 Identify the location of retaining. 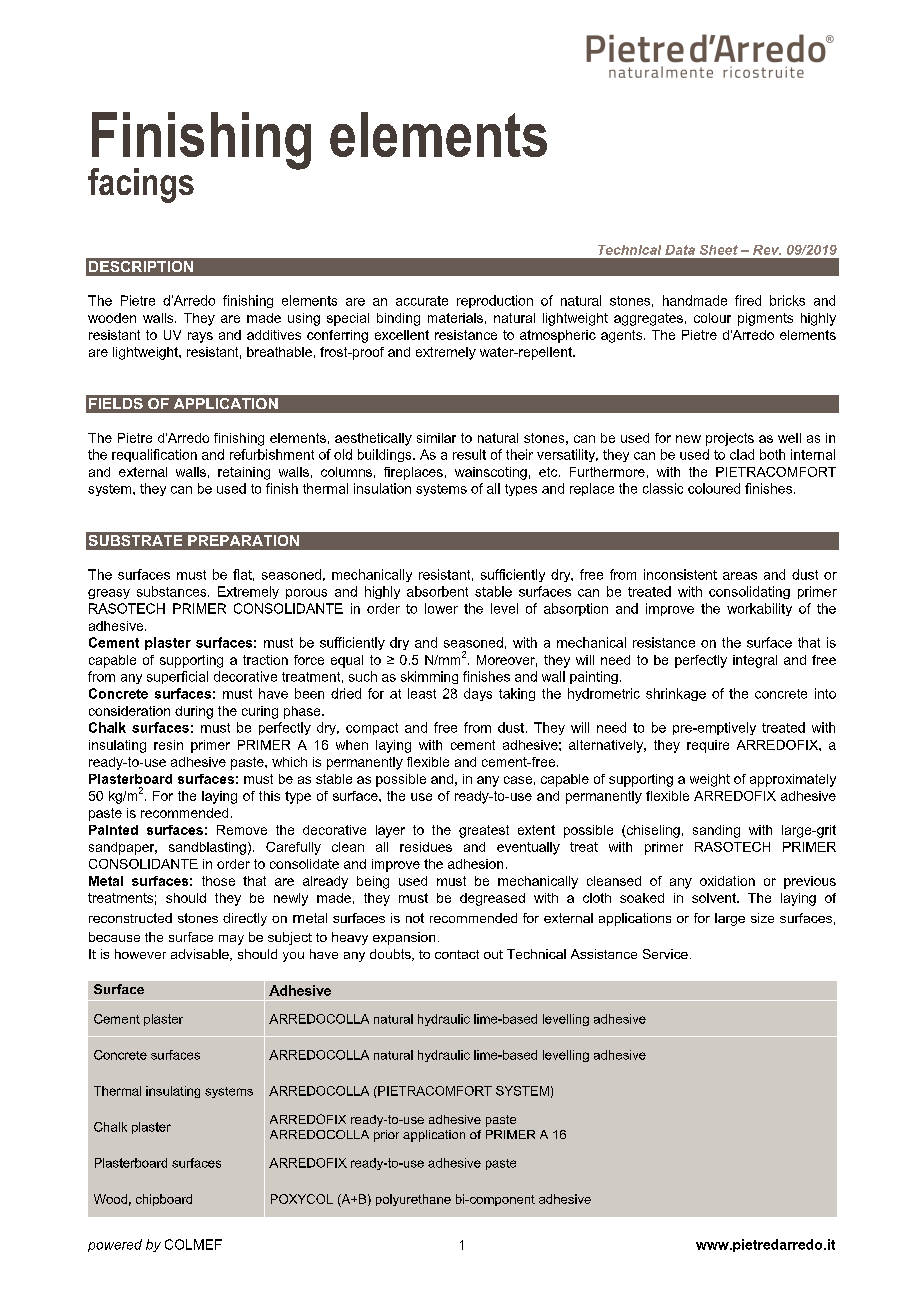
(244, 473).
